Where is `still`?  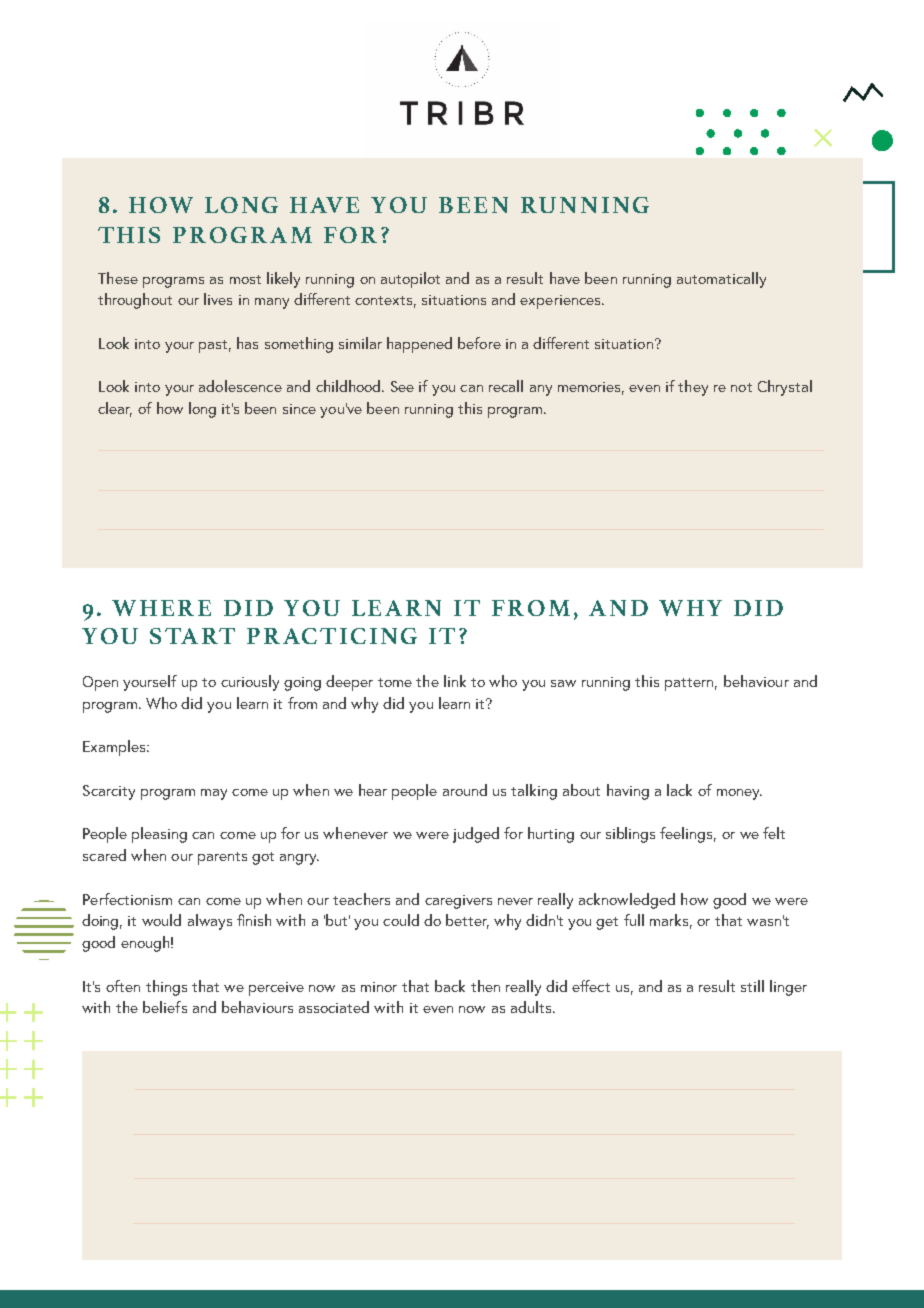 still is located at coordinates (752, 986).
